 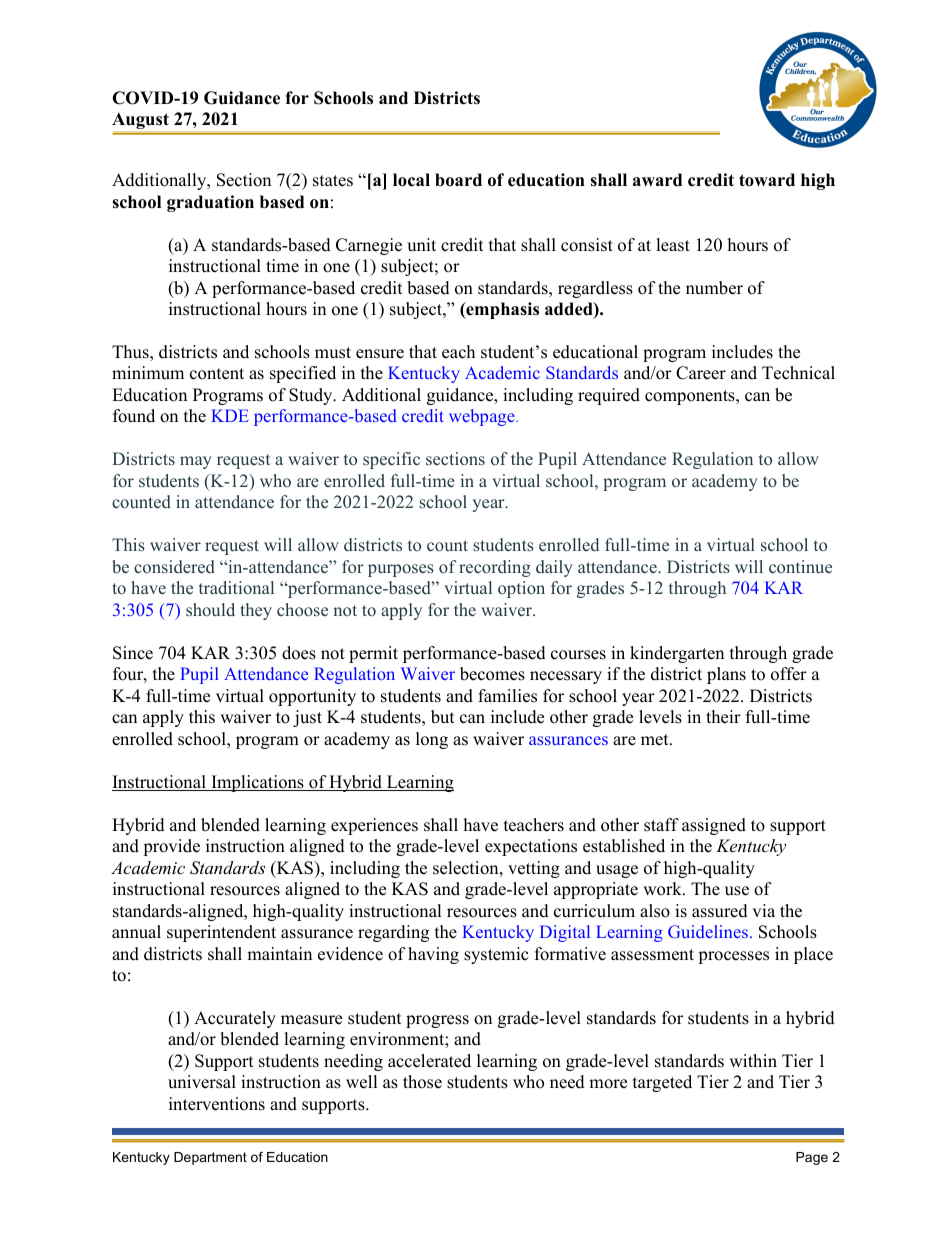 I want to click on toward, so click(x=767, y=180).
